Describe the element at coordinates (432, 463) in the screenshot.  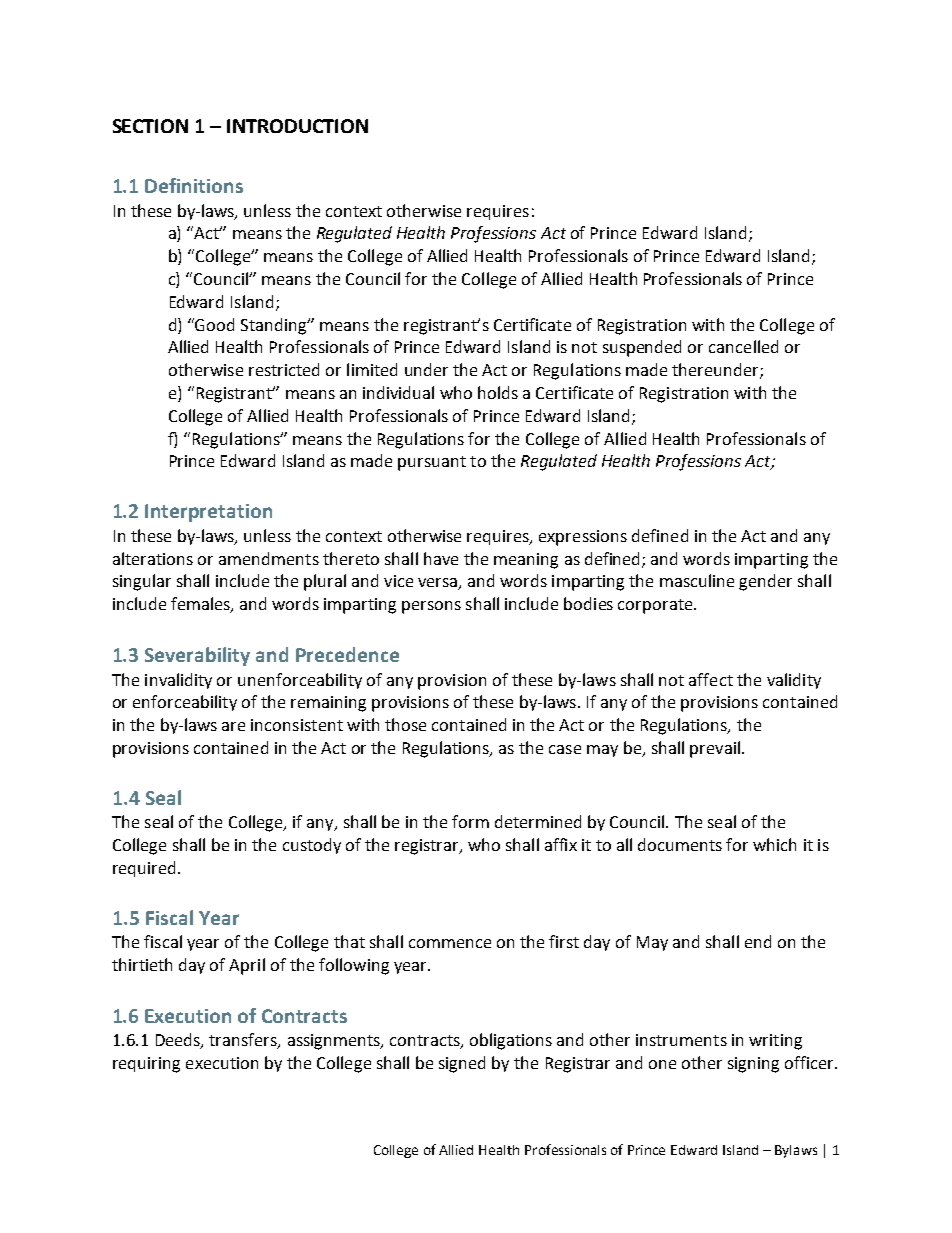
I see `pursuant` at that location.
